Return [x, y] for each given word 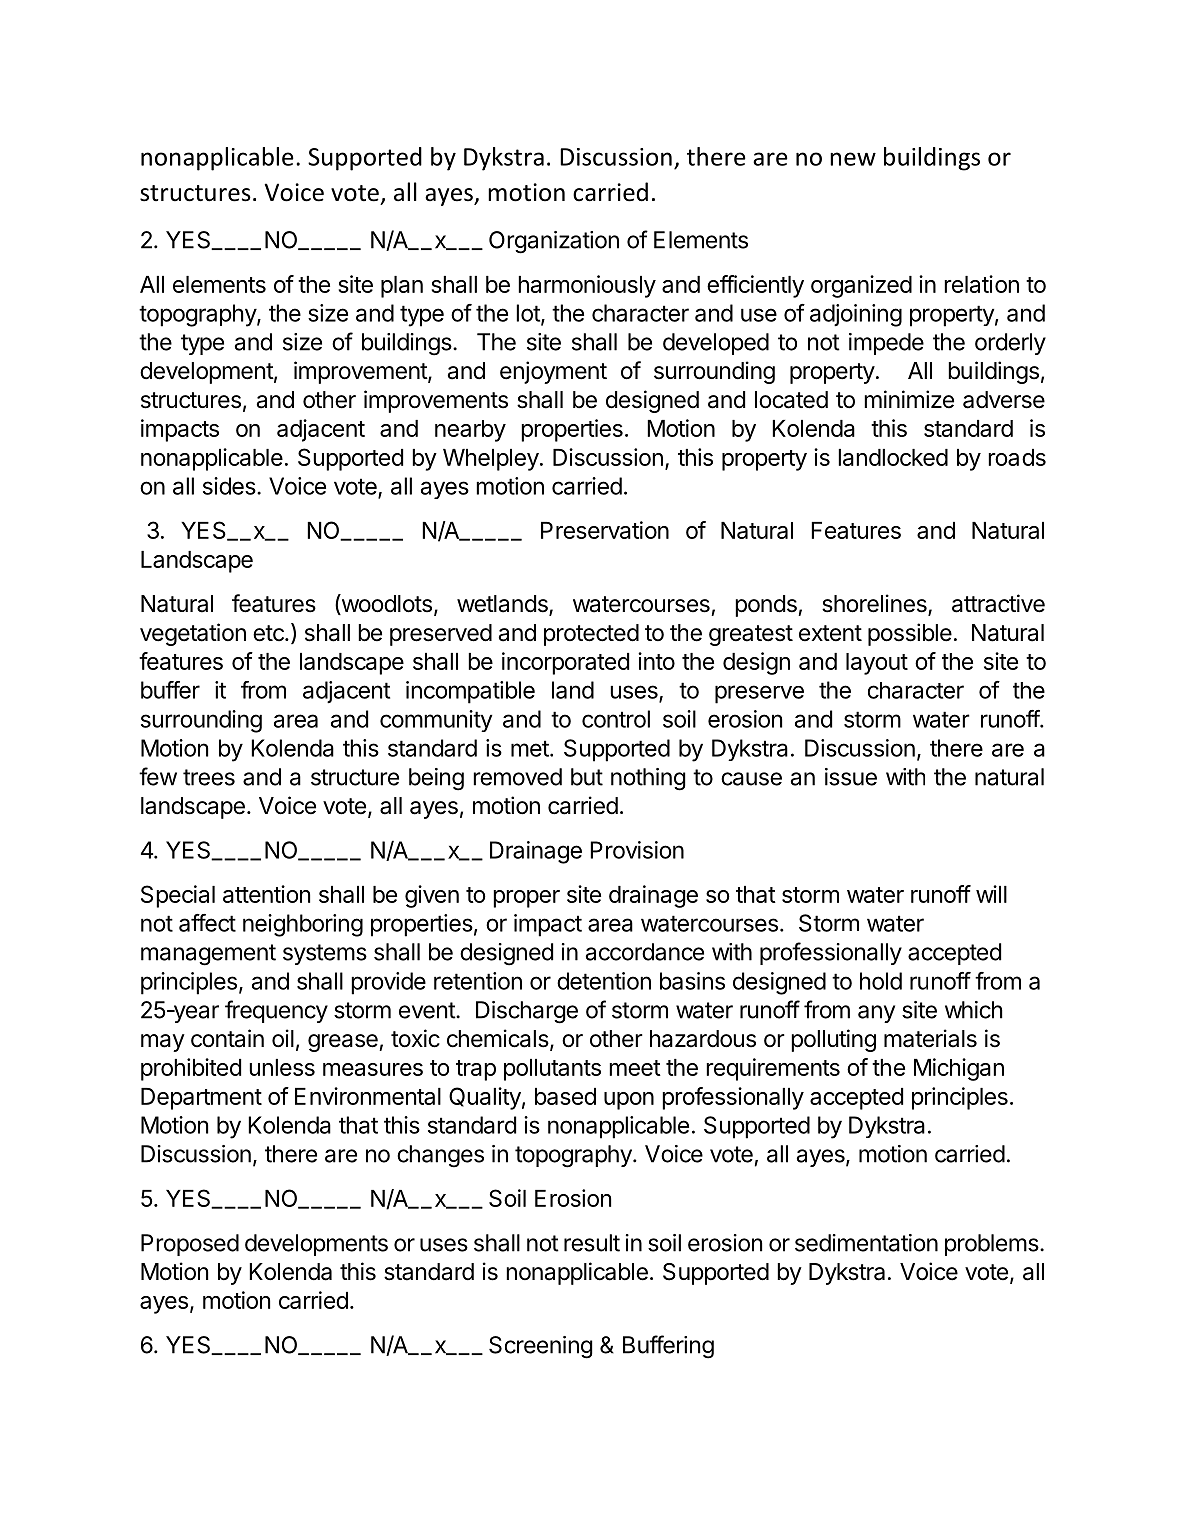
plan [402, 287]
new [853, 159]
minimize [909, 399]
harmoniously [587, 286]
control [616, 719]
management [208, 955]
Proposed [190, 1245]
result [592, 1243]
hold [881, 981]
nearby [470, 431]
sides [229, 486]
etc [269, 633]
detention [604, 981]
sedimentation [866, 1243]
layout [877, 664]
